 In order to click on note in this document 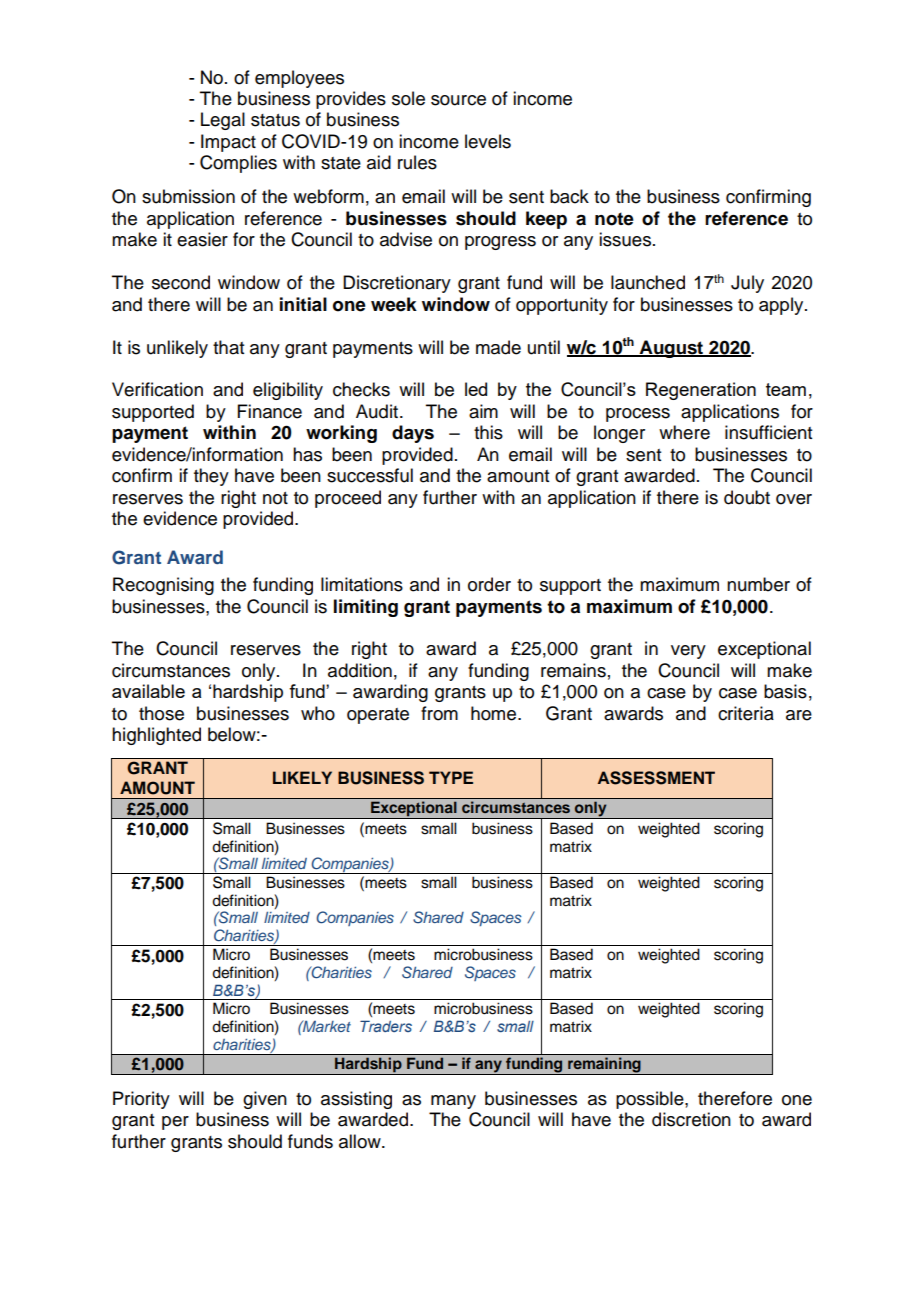, I will do `click(614, 219)`.
